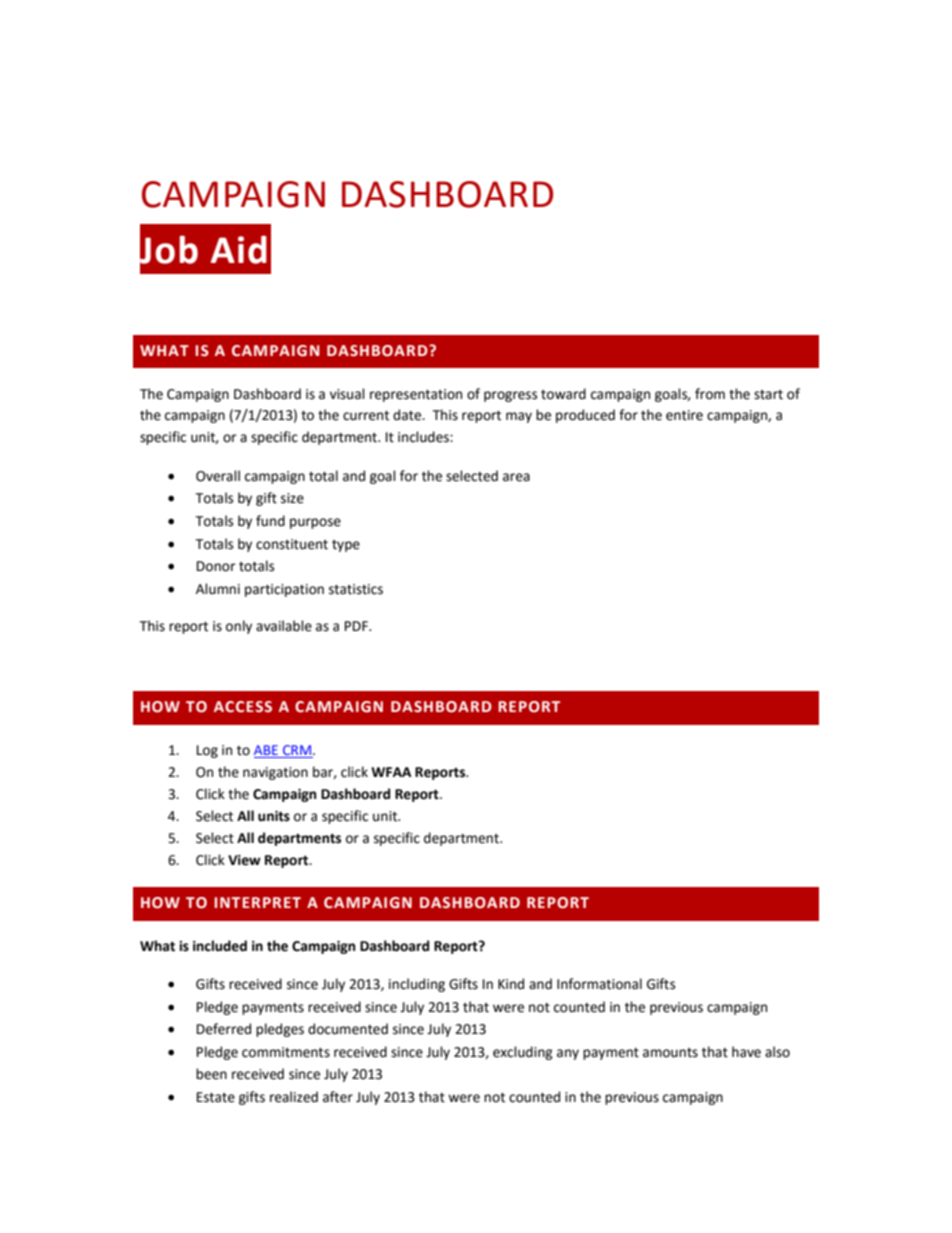 This screenshot has height=1233, width=952. I want to click on constituent, so click(292, 544).
